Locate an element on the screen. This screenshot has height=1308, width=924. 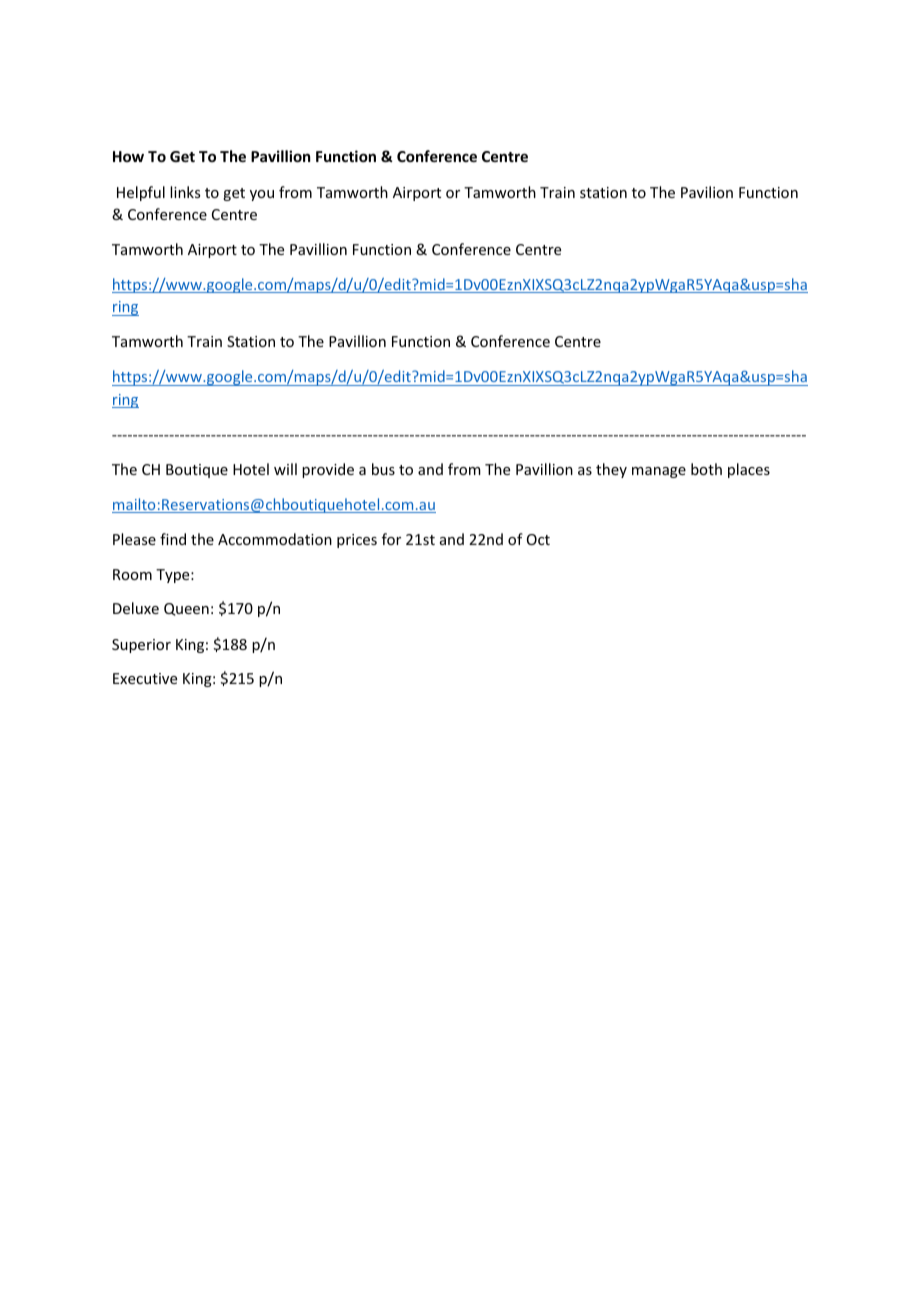
for is located at coordinates (391, 539).
